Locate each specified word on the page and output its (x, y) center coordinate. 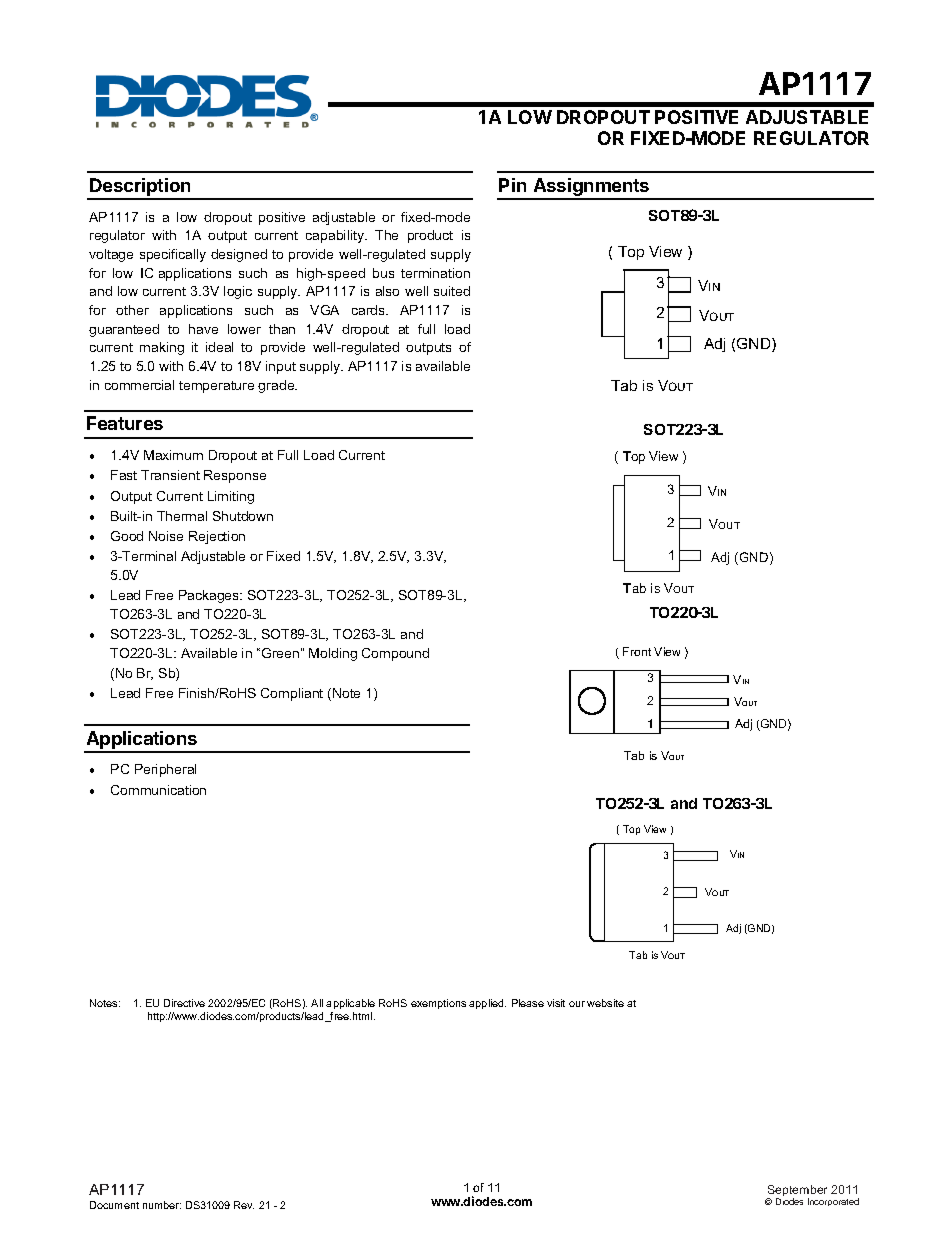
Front (637, 651)
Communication (158, 790)
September (797, 1192)
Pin (512, 185)
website (605, 1003)
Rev (244, 1205)
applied (487, 1004)
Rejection (217, 537)
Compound (395, 654)
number (162, 1205)
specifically (173, 255)
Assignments (591, 188)
